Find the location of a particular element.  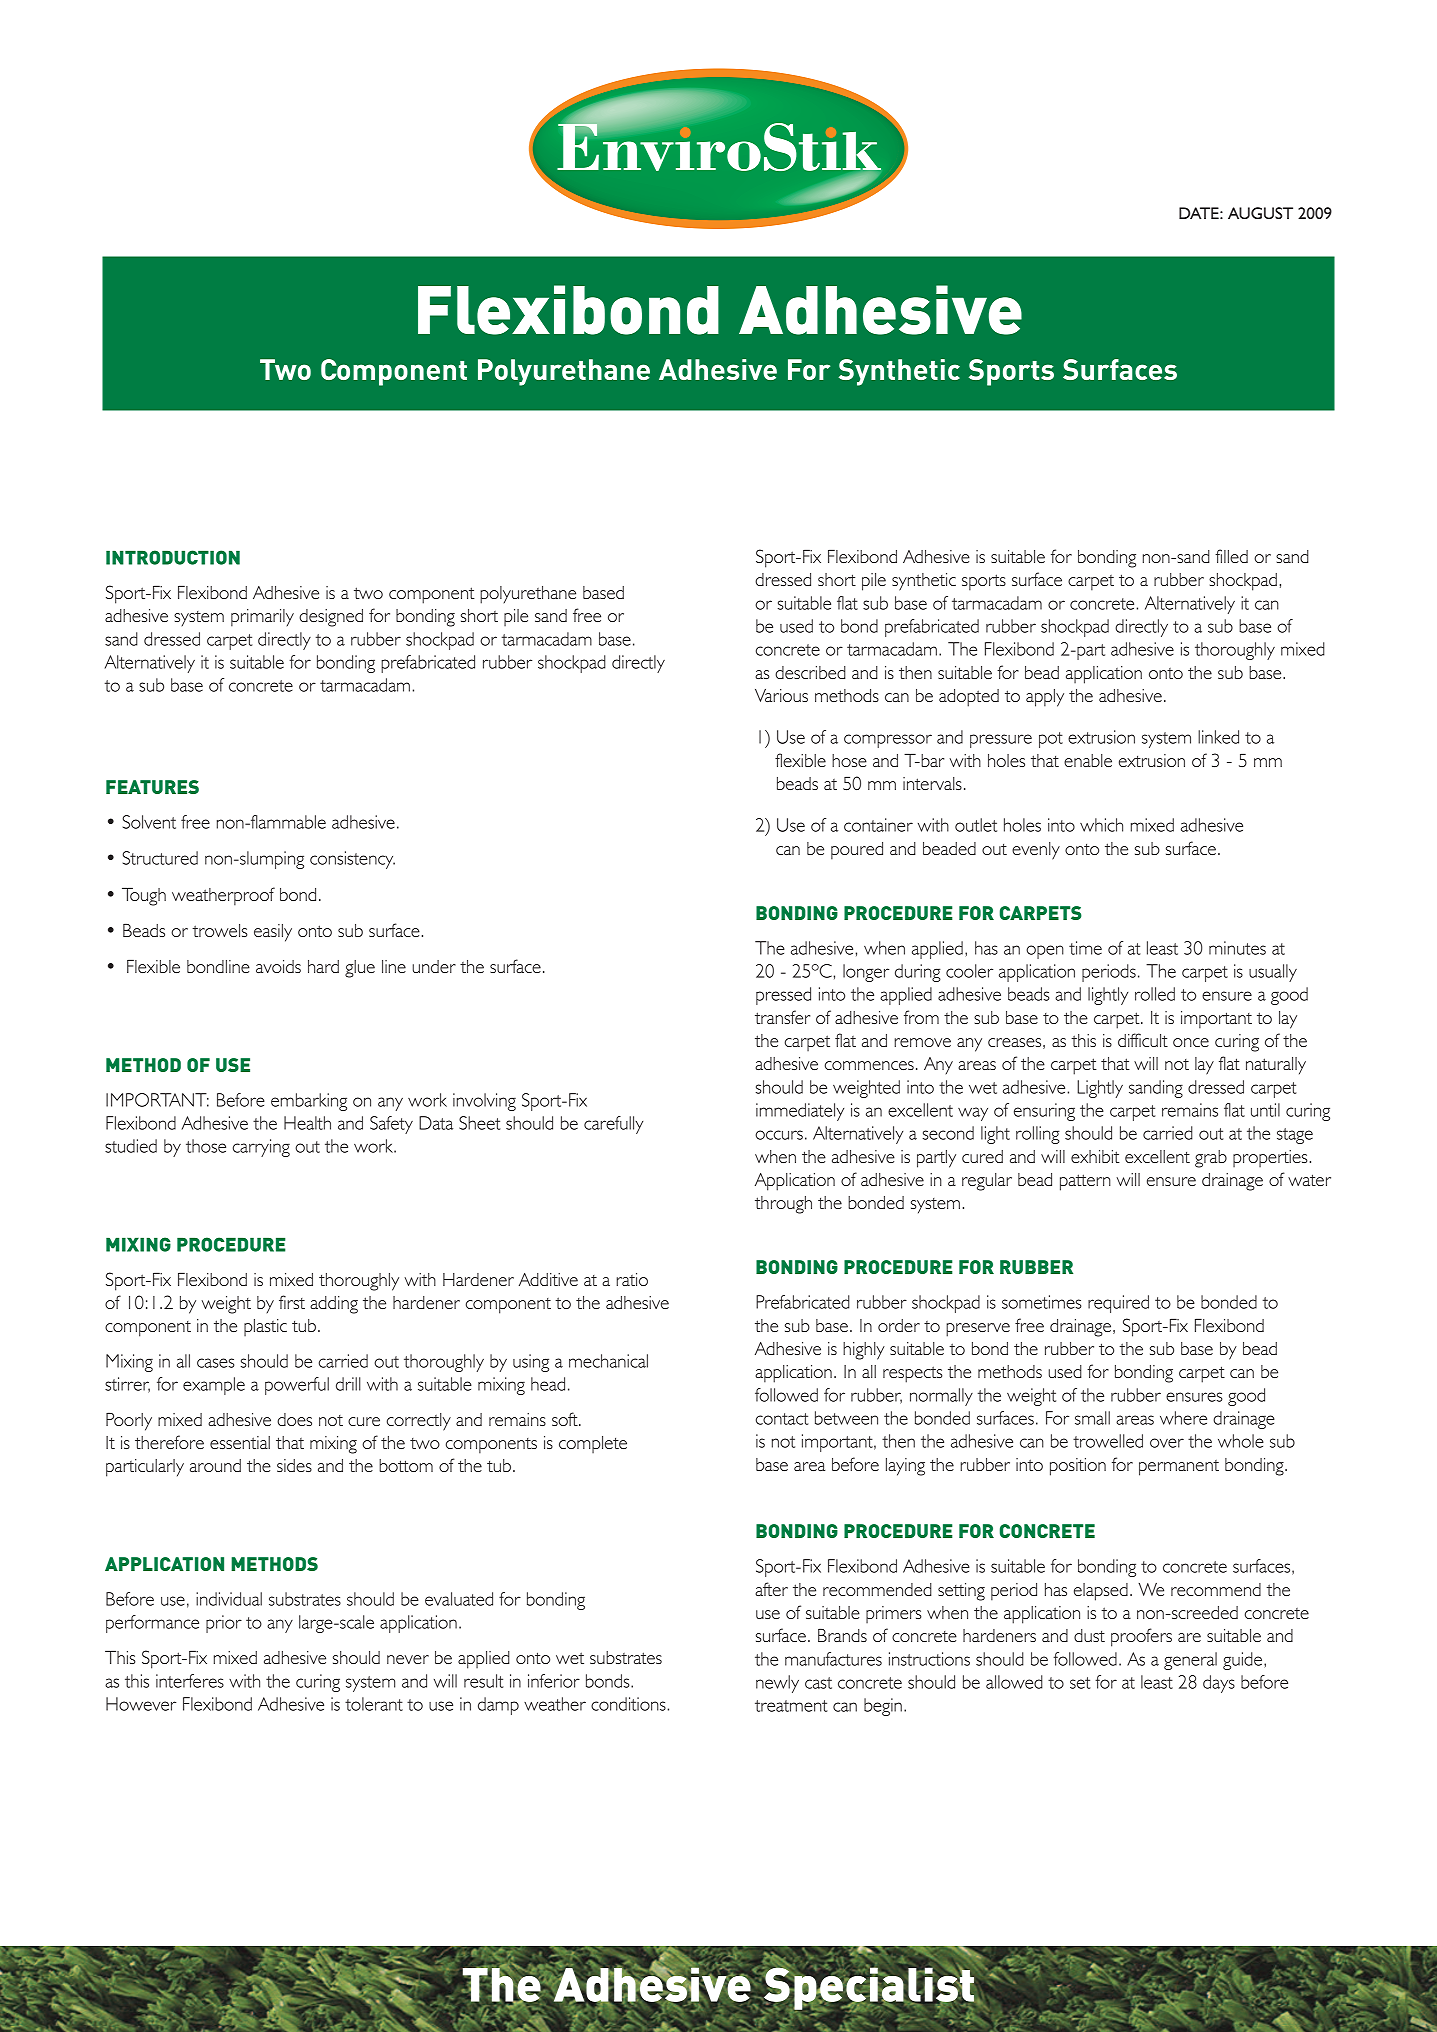

tolerant is located at coordinates (374, 1704).
